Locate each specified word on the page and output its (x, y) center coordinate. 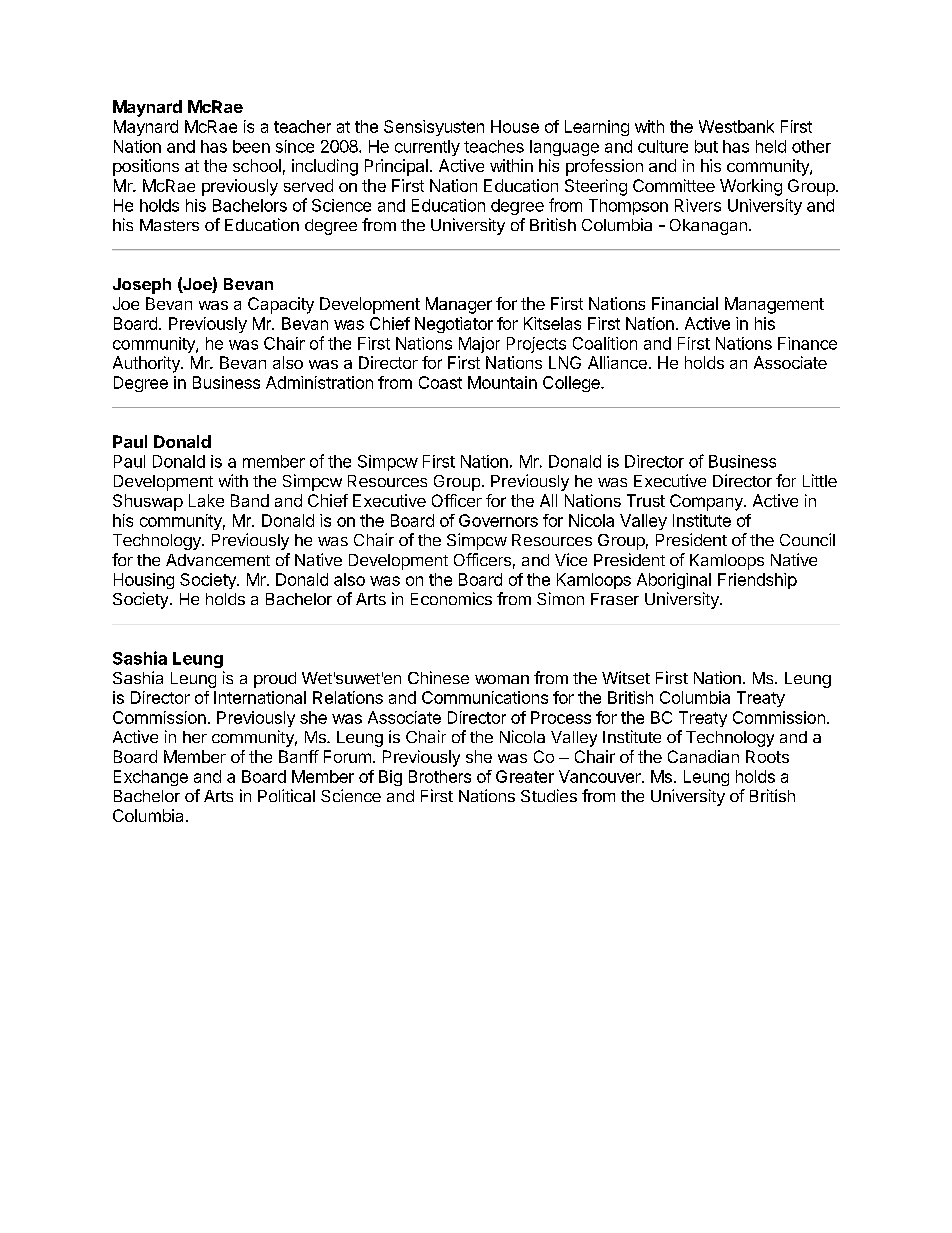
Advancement (218, 560)
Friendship (757, 581)
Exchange (151, 778)
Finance (807, 343)
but (706, 146)
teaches (494, 146)
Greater (525, 776)
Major (479, 345)
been (251, 146)
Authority (147, 364)
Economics (451, 598)
